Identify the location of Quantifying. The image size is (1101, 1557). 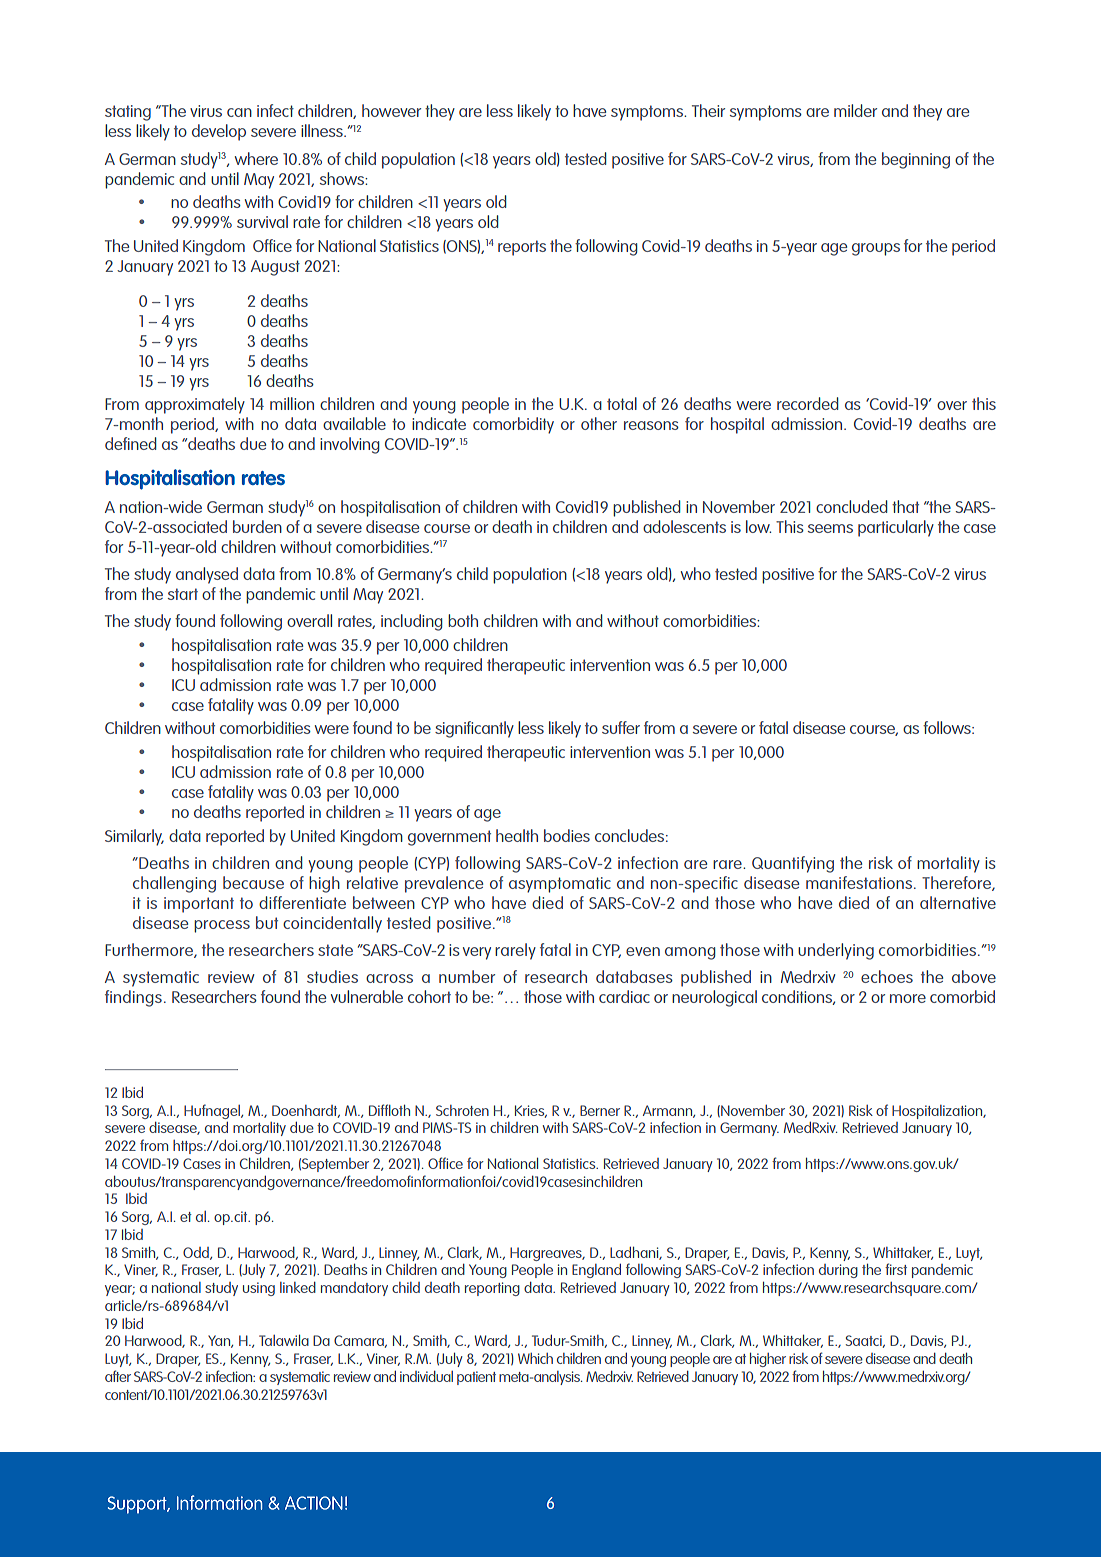
(793, 864).
